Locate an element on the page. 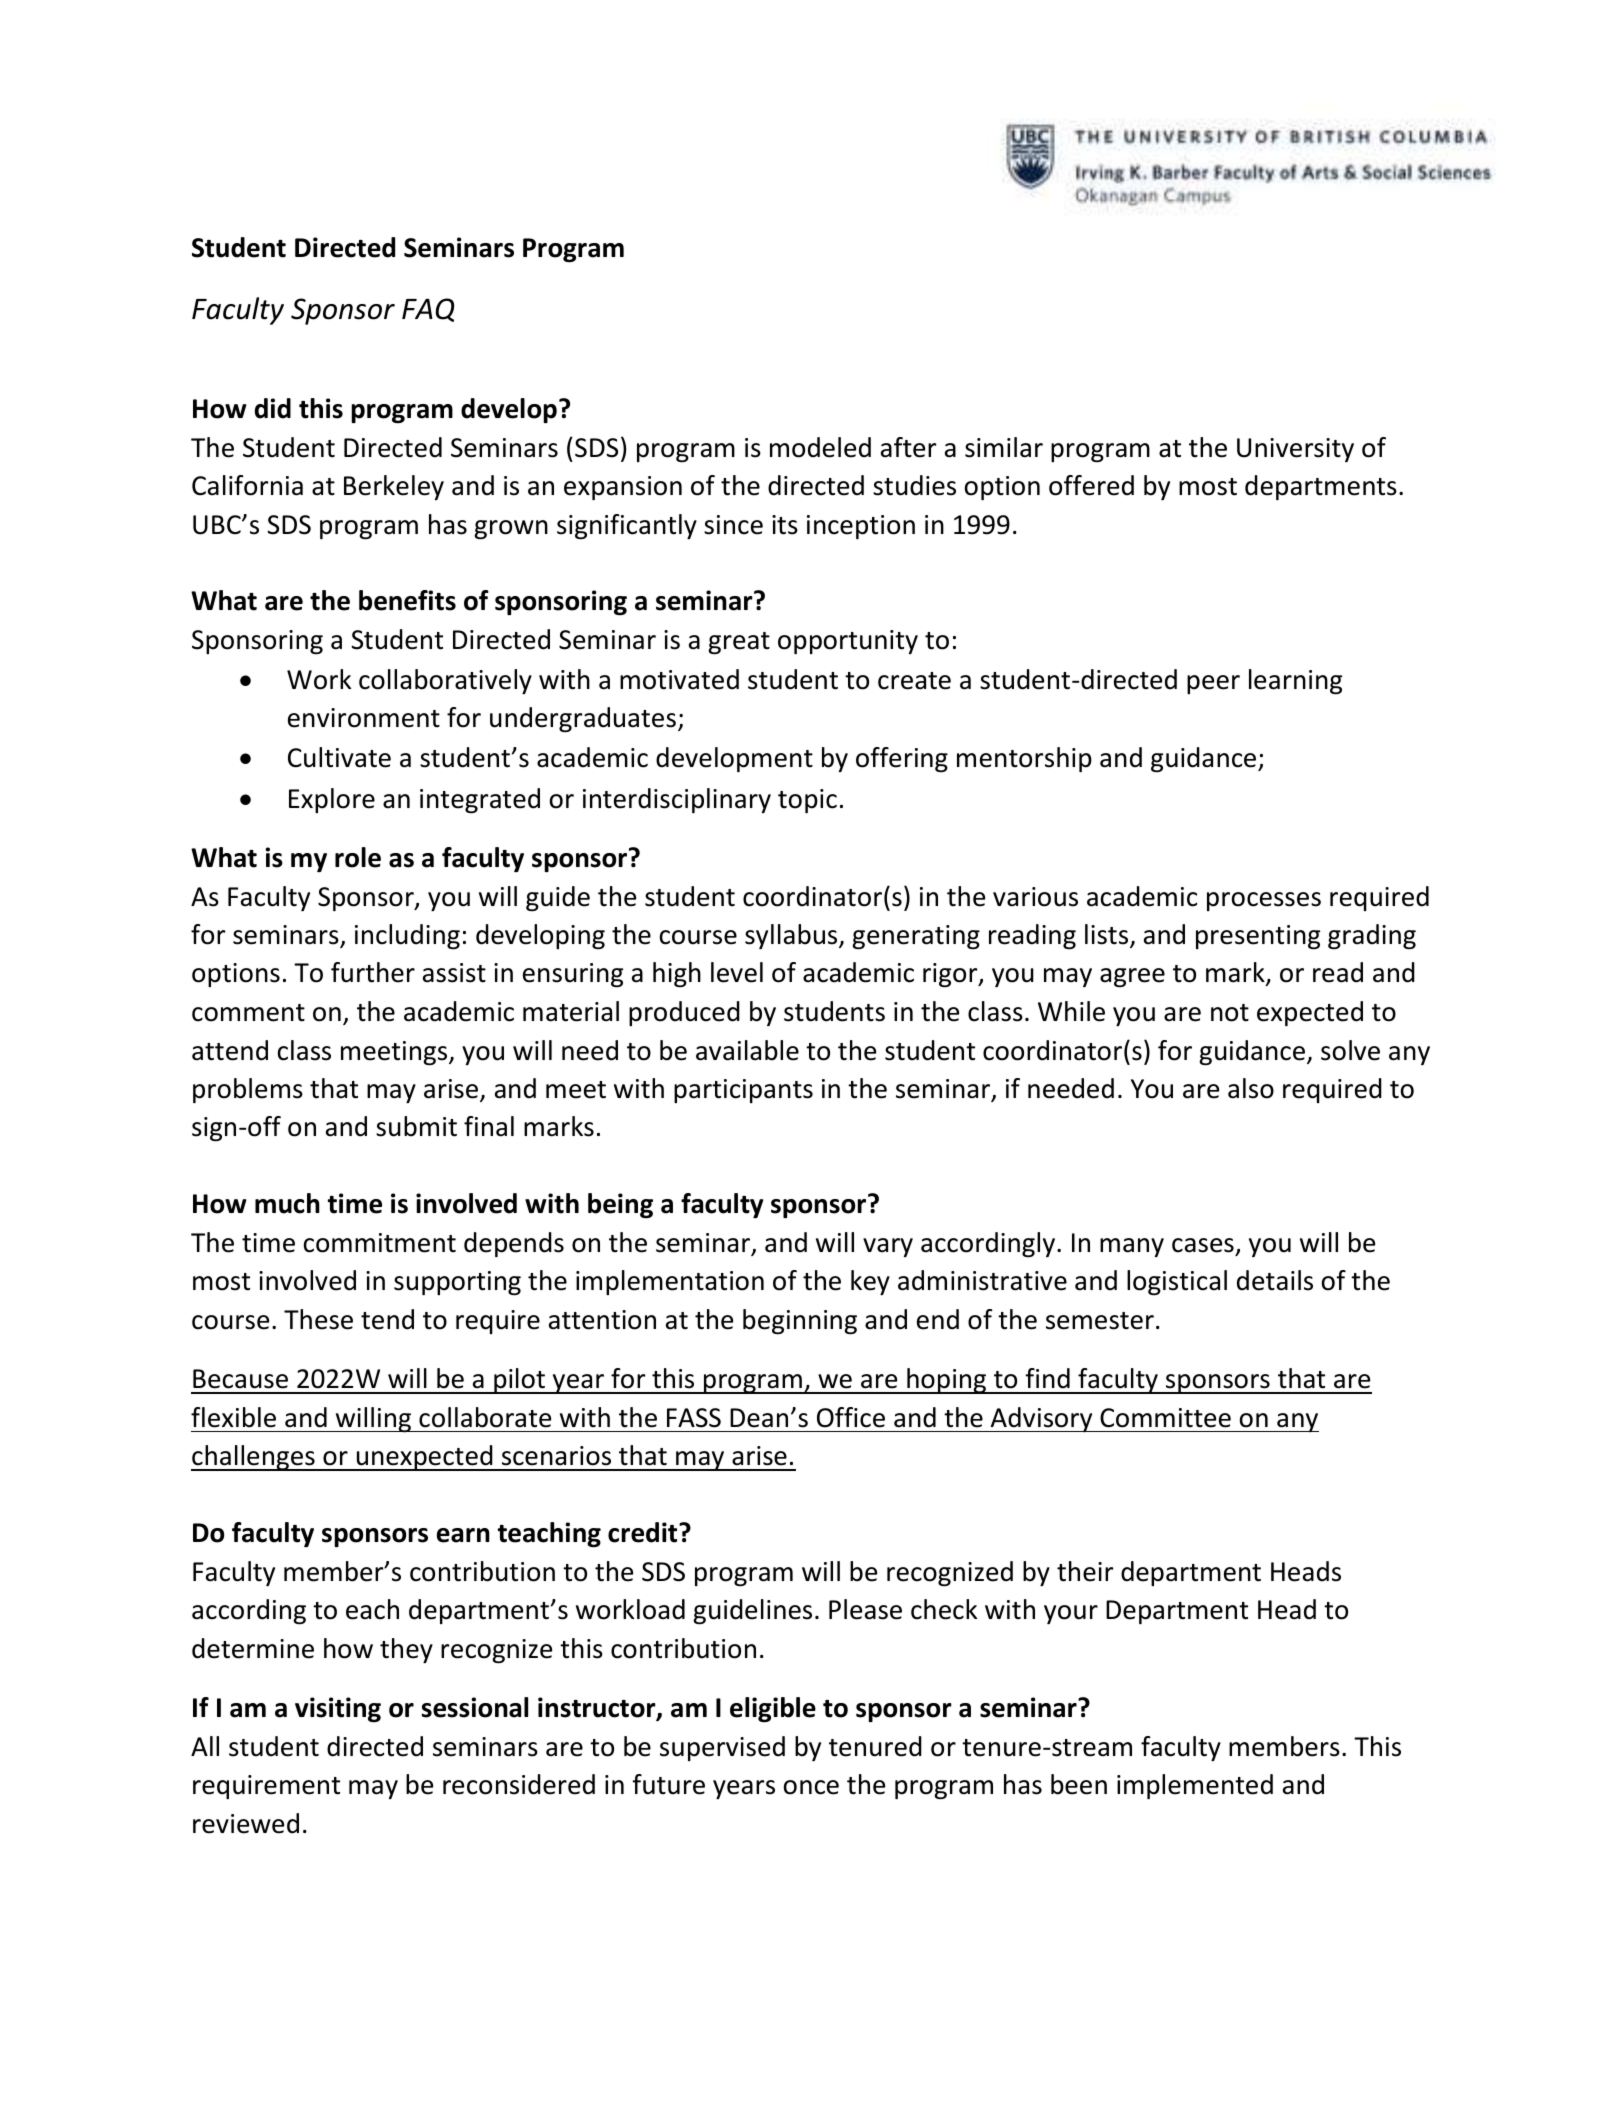 This page has height=2102, width=1624. These is located at coordinates (318, 1319).
